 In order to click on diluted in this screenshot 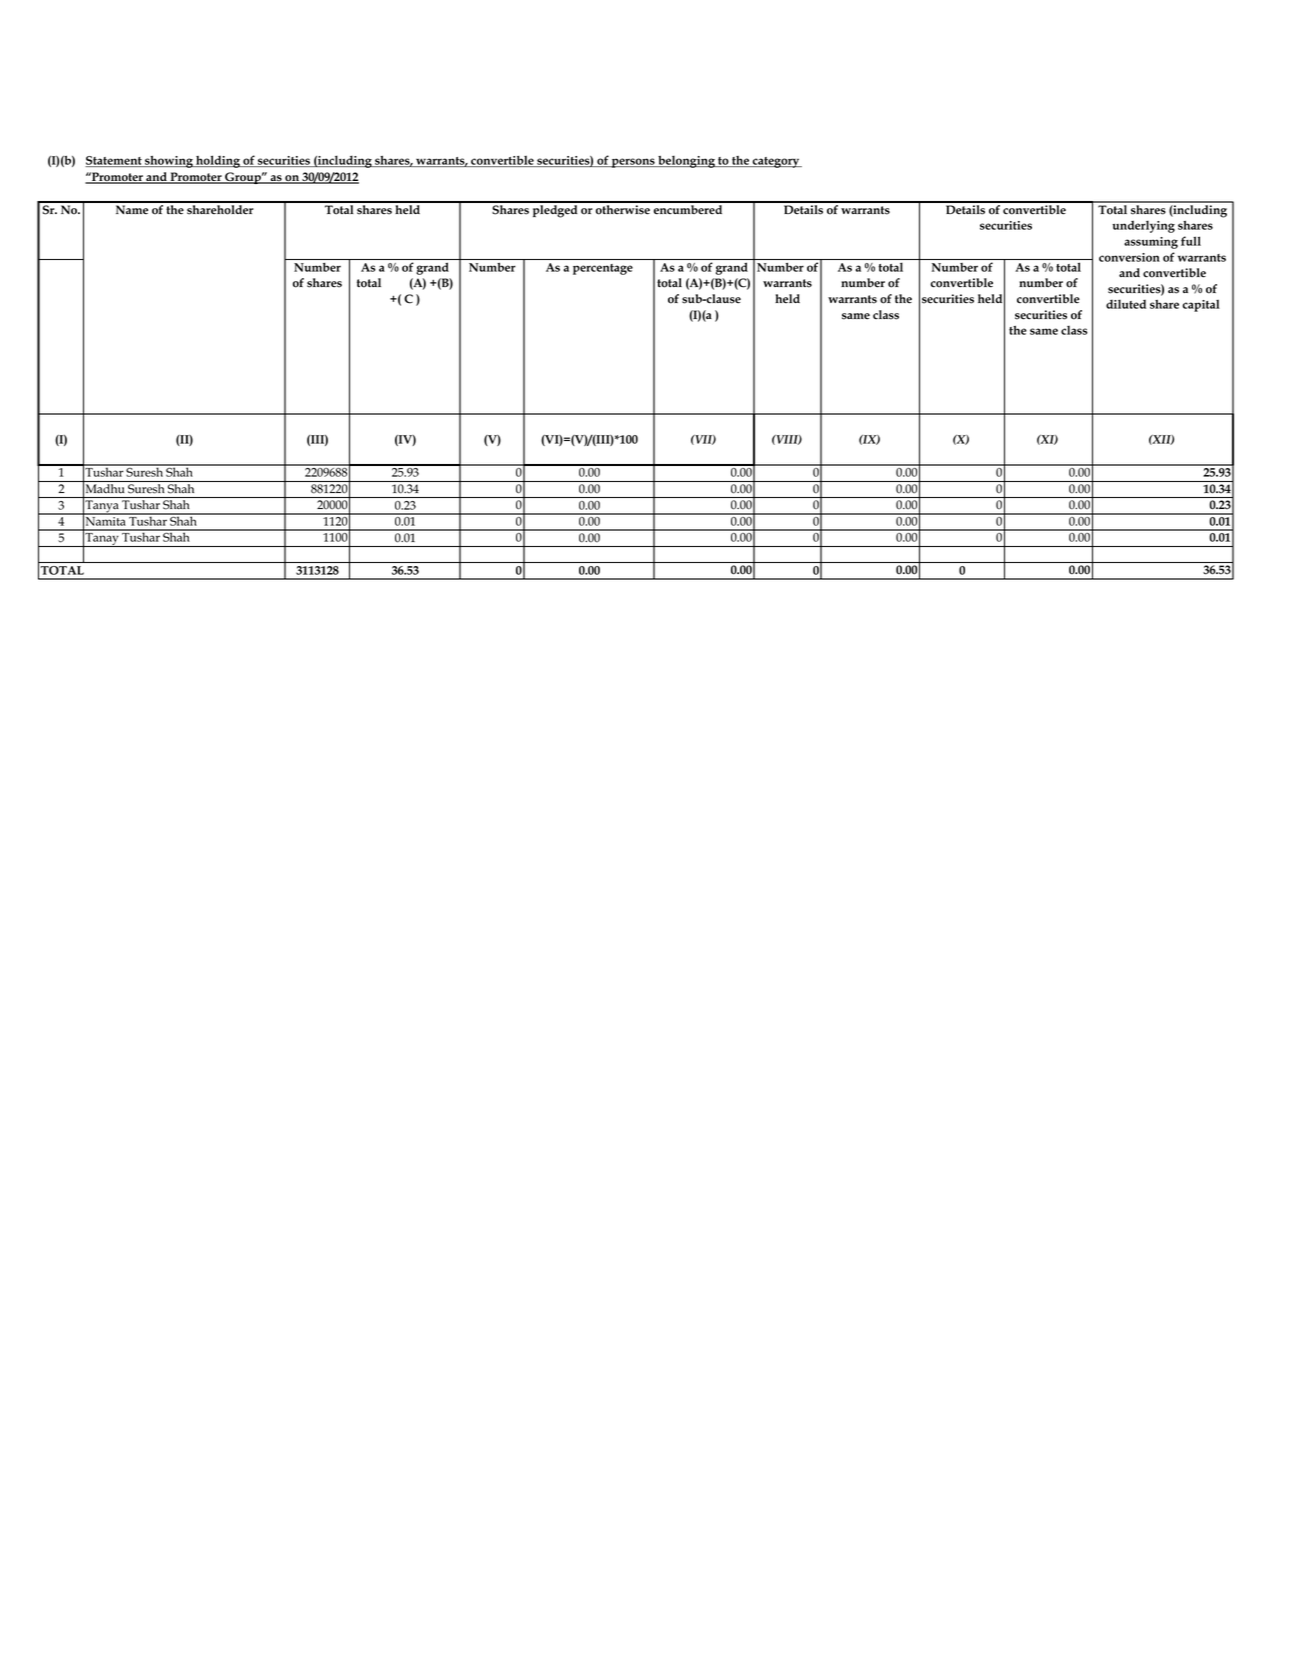, I will do `click(1126, 304)`.
